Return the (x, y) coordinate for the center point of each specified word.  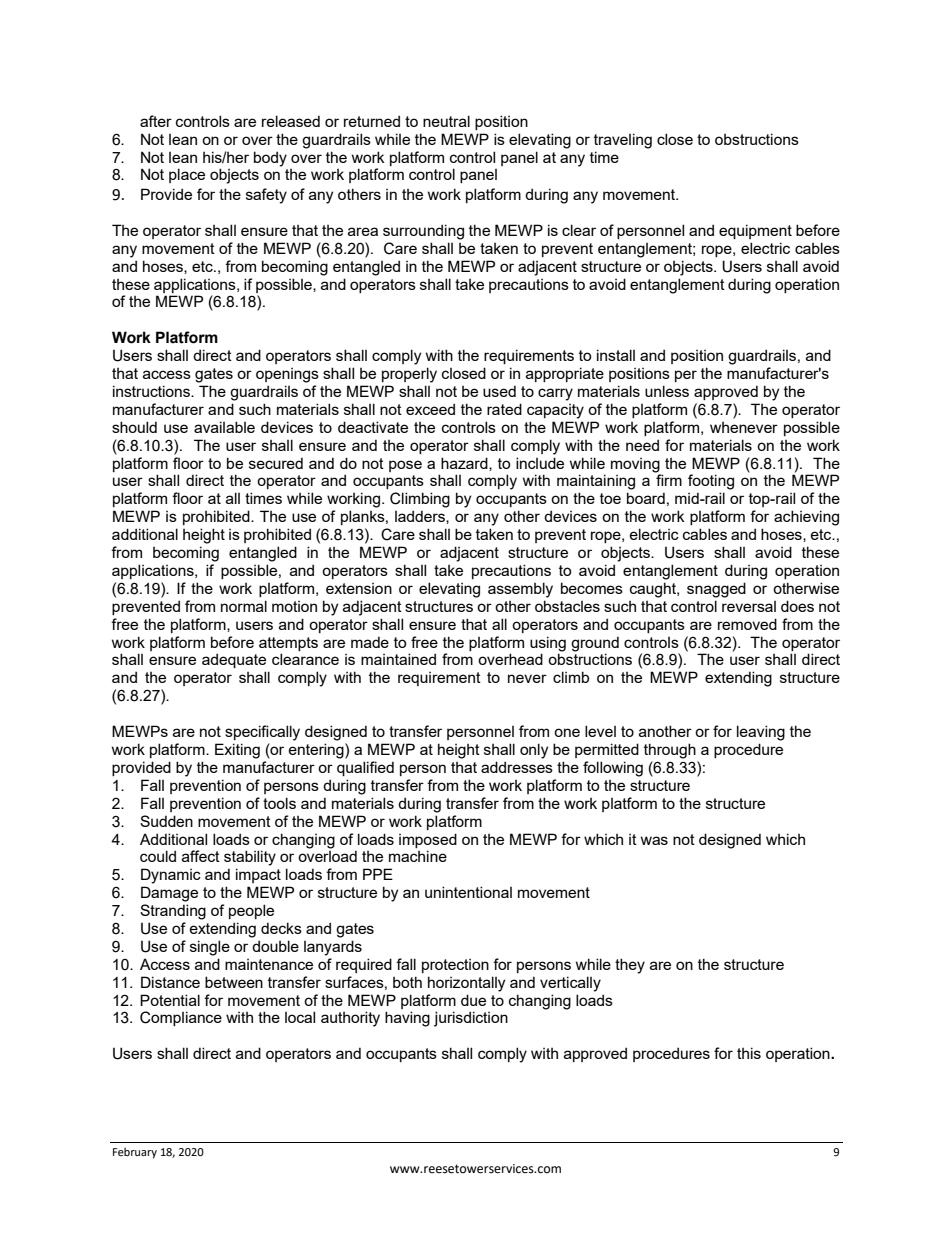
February (135, 1153)
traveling (623, 141)
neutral (446, 121)
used (499, 391)
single (210, 948)
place (187, 175)
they (630, 966)
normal (244, 606)
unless (667, 391)
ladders (421, 517)
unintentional (468, 892)
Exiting (237, 751)
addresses (517, 767)
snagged (716, 590)
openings (287, 375)
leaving (761, 733)
